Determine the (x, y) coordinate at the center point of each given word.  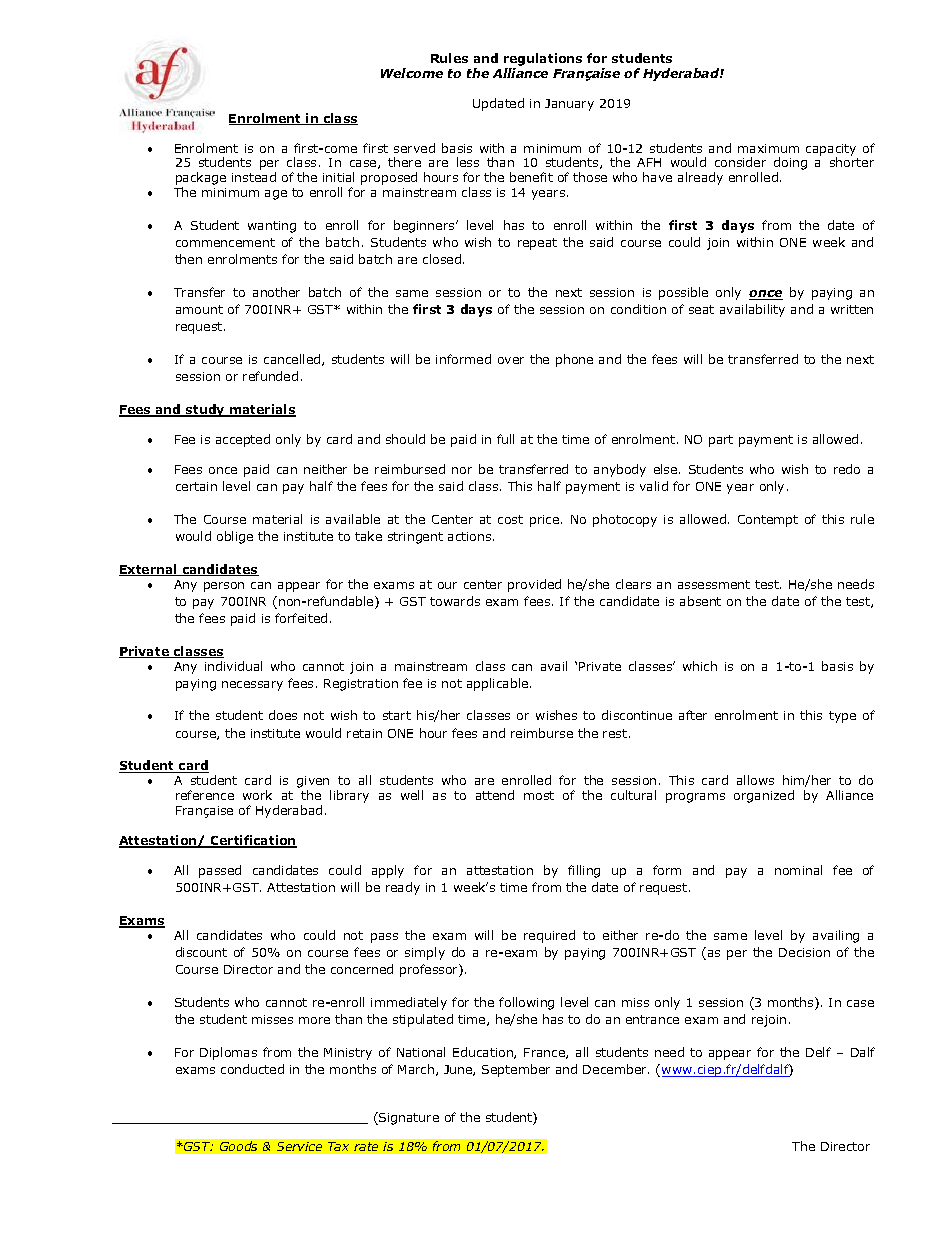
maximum (768, 148)
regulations (543, 59)
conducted (252, 1069)
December (616, 1069)
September (516, 1070)
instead (254, 177)
